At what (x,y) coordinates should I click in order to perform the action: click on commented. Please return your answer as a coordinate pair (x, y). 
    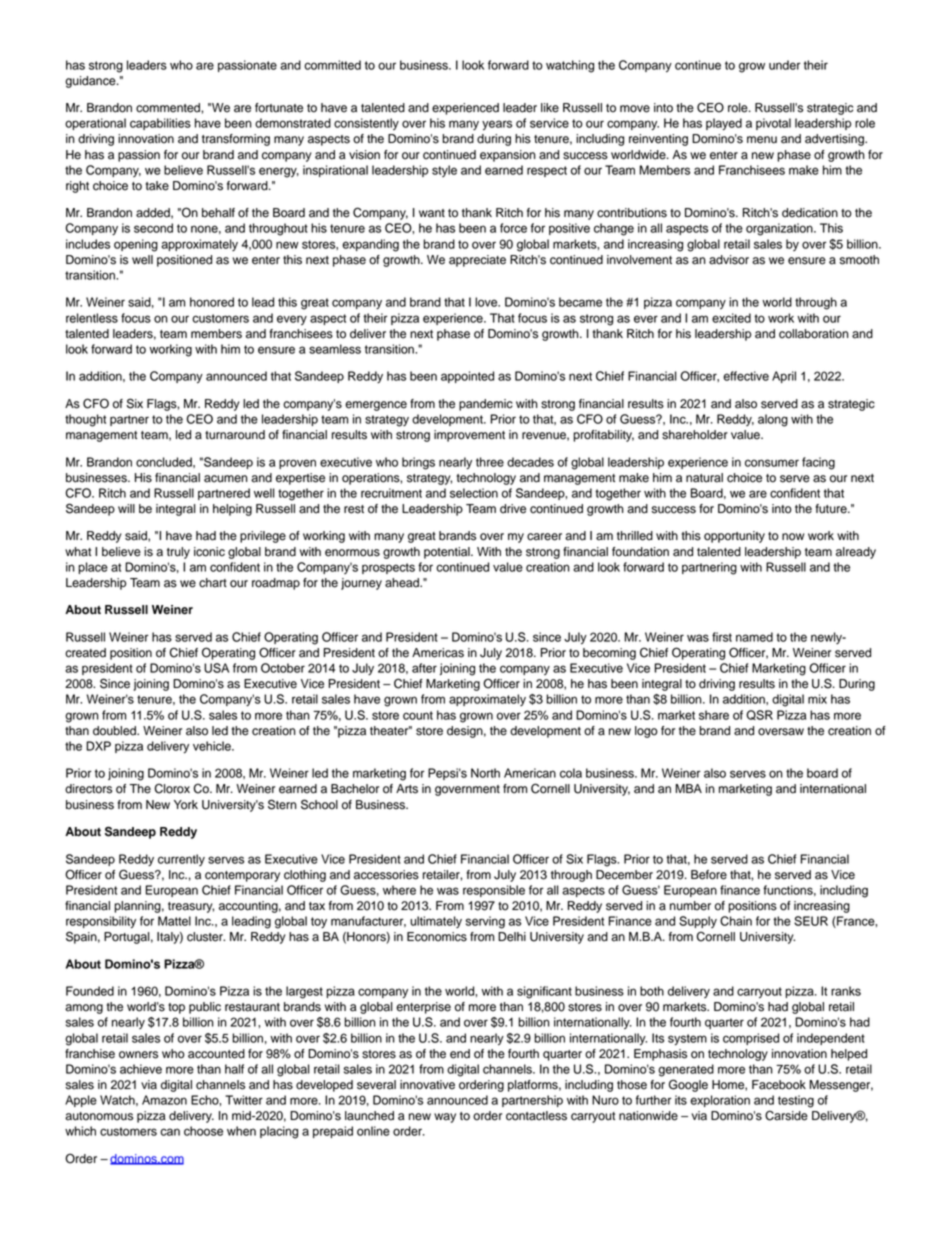
    Looking at the image, I should click on (169, 108).
